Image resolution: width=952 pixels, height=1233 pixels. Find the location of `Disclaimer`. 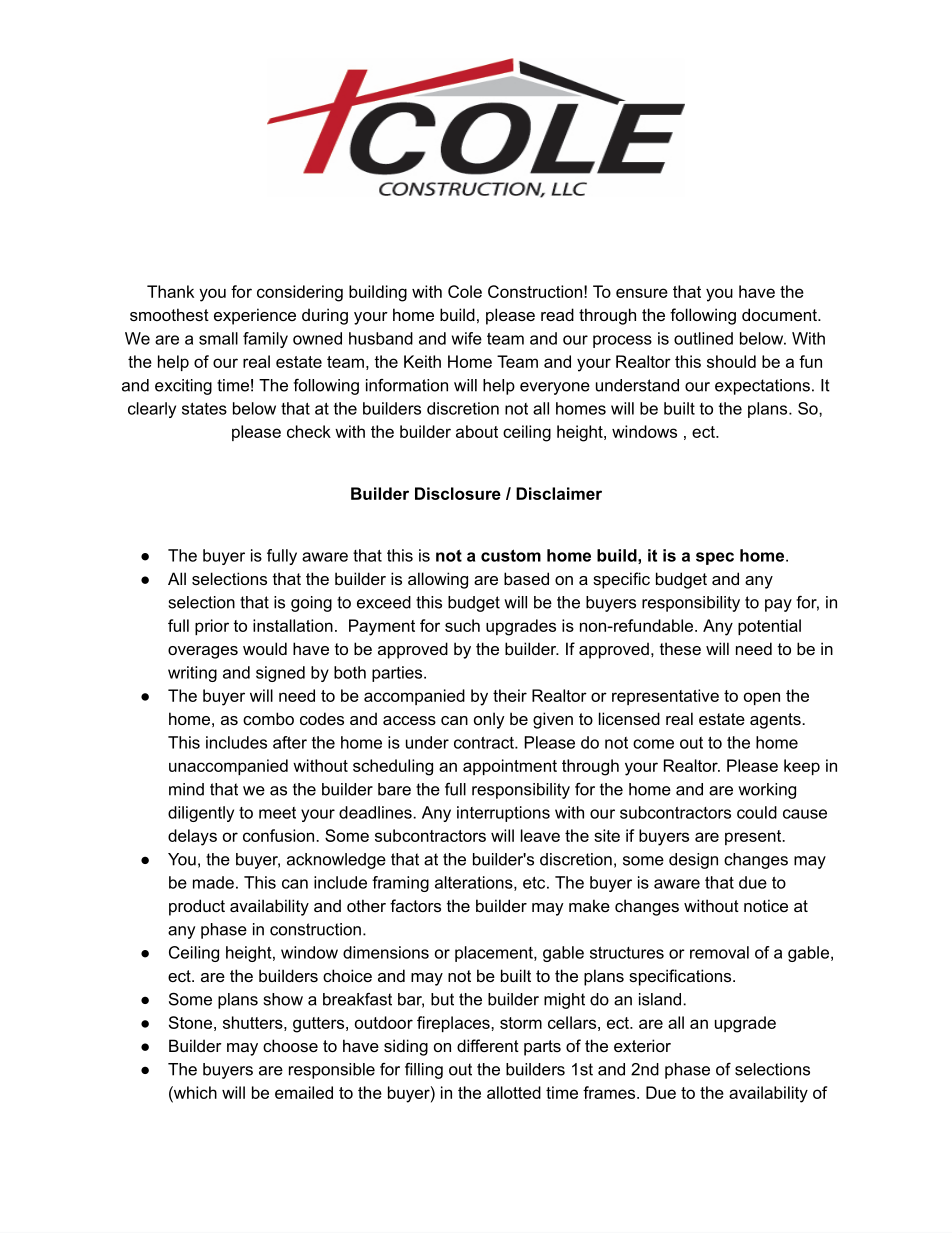

Disclaimer is located at coordinates (559, 493).
